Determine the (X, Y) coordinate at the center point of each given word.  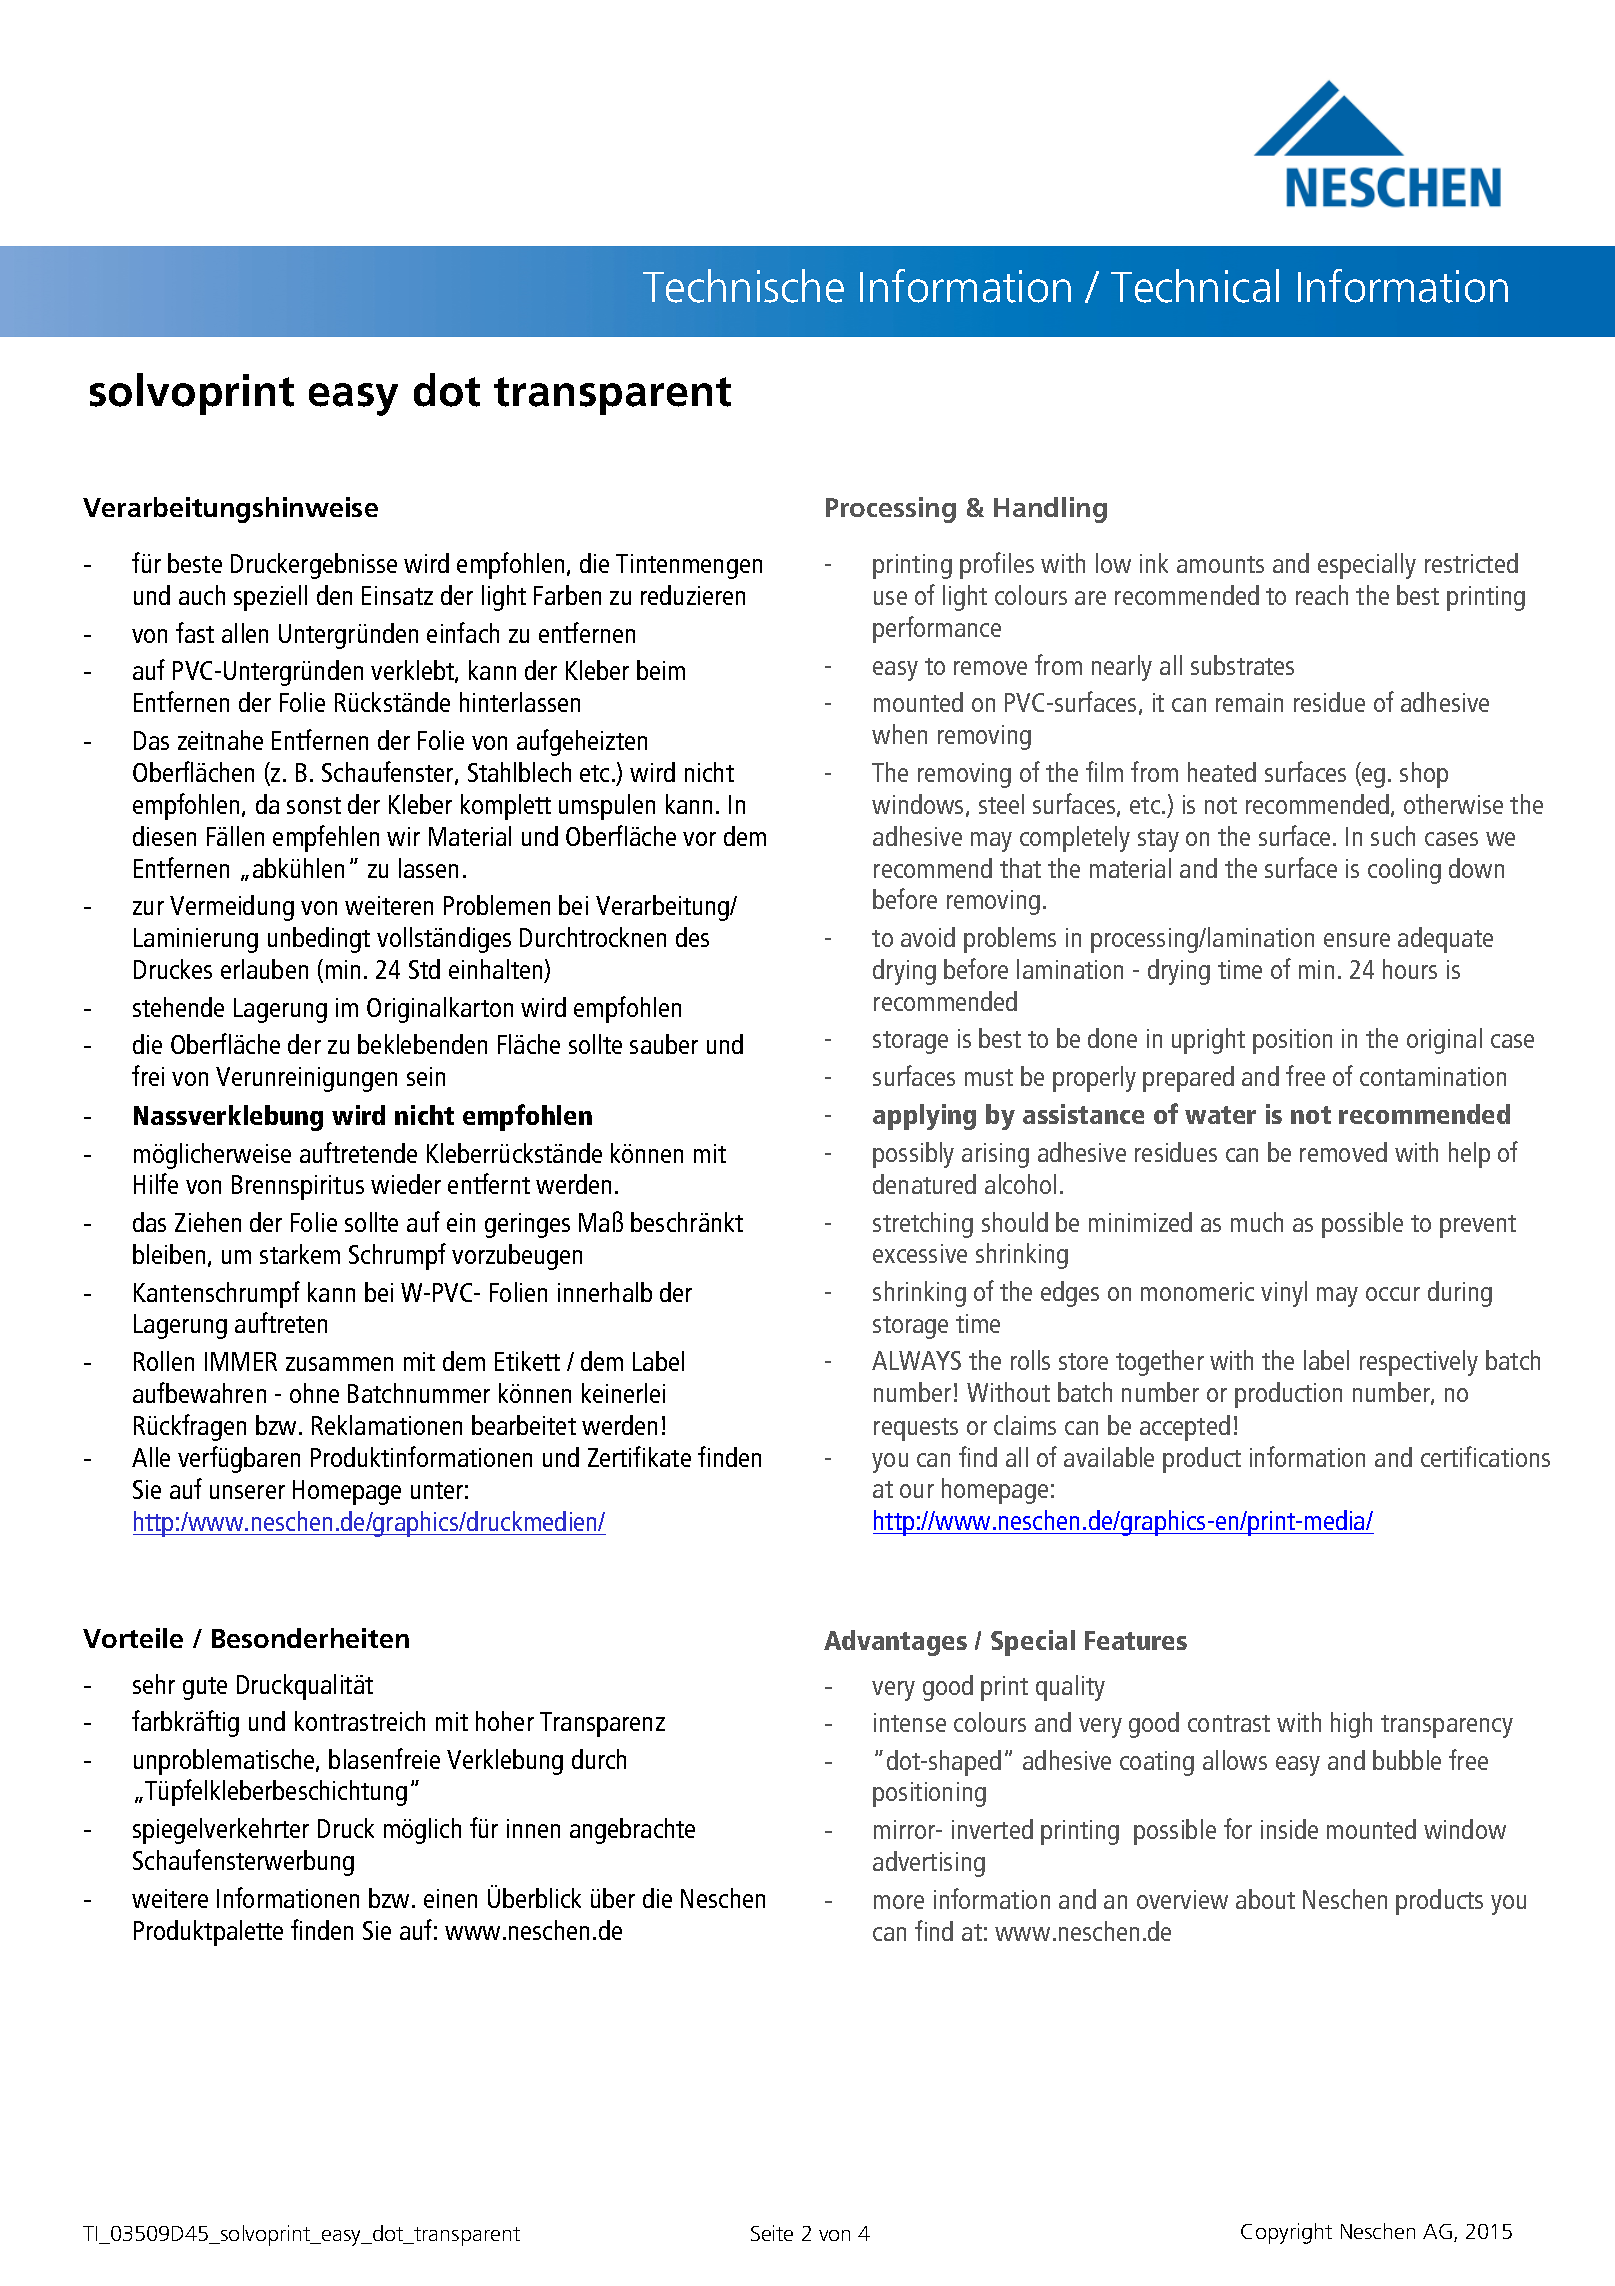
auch (202, 595)
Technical (1195, 286)
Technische (743, 286)
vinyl (1284, 1294)
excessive (920, 1253)
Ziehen (208, 1222)
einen (450, 1898)
